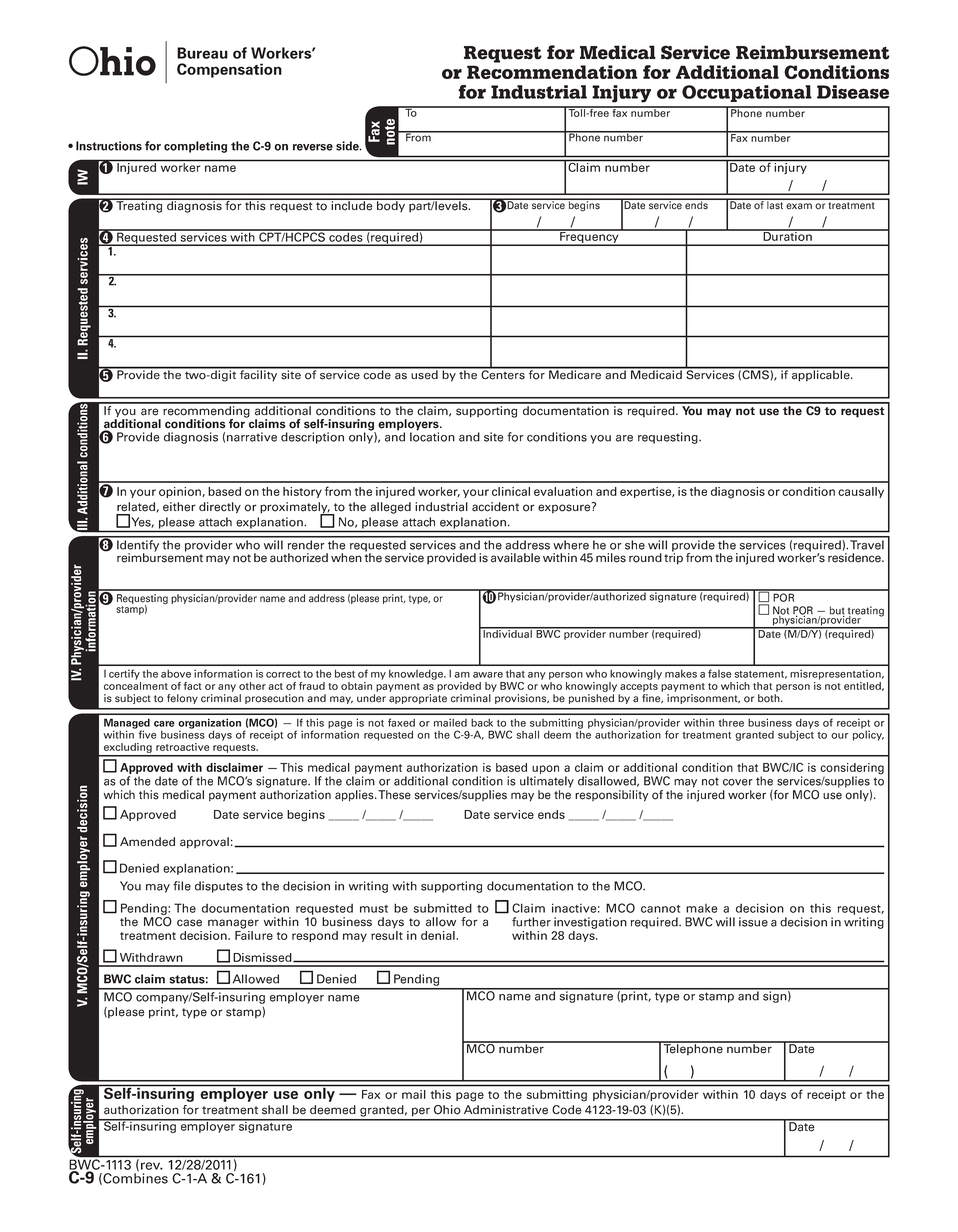 The width and height of the document is (958, 1232). What do you see at coordinates (552, 72) in the document?
I see `Recommendation` at bounding box center [552, 72].
